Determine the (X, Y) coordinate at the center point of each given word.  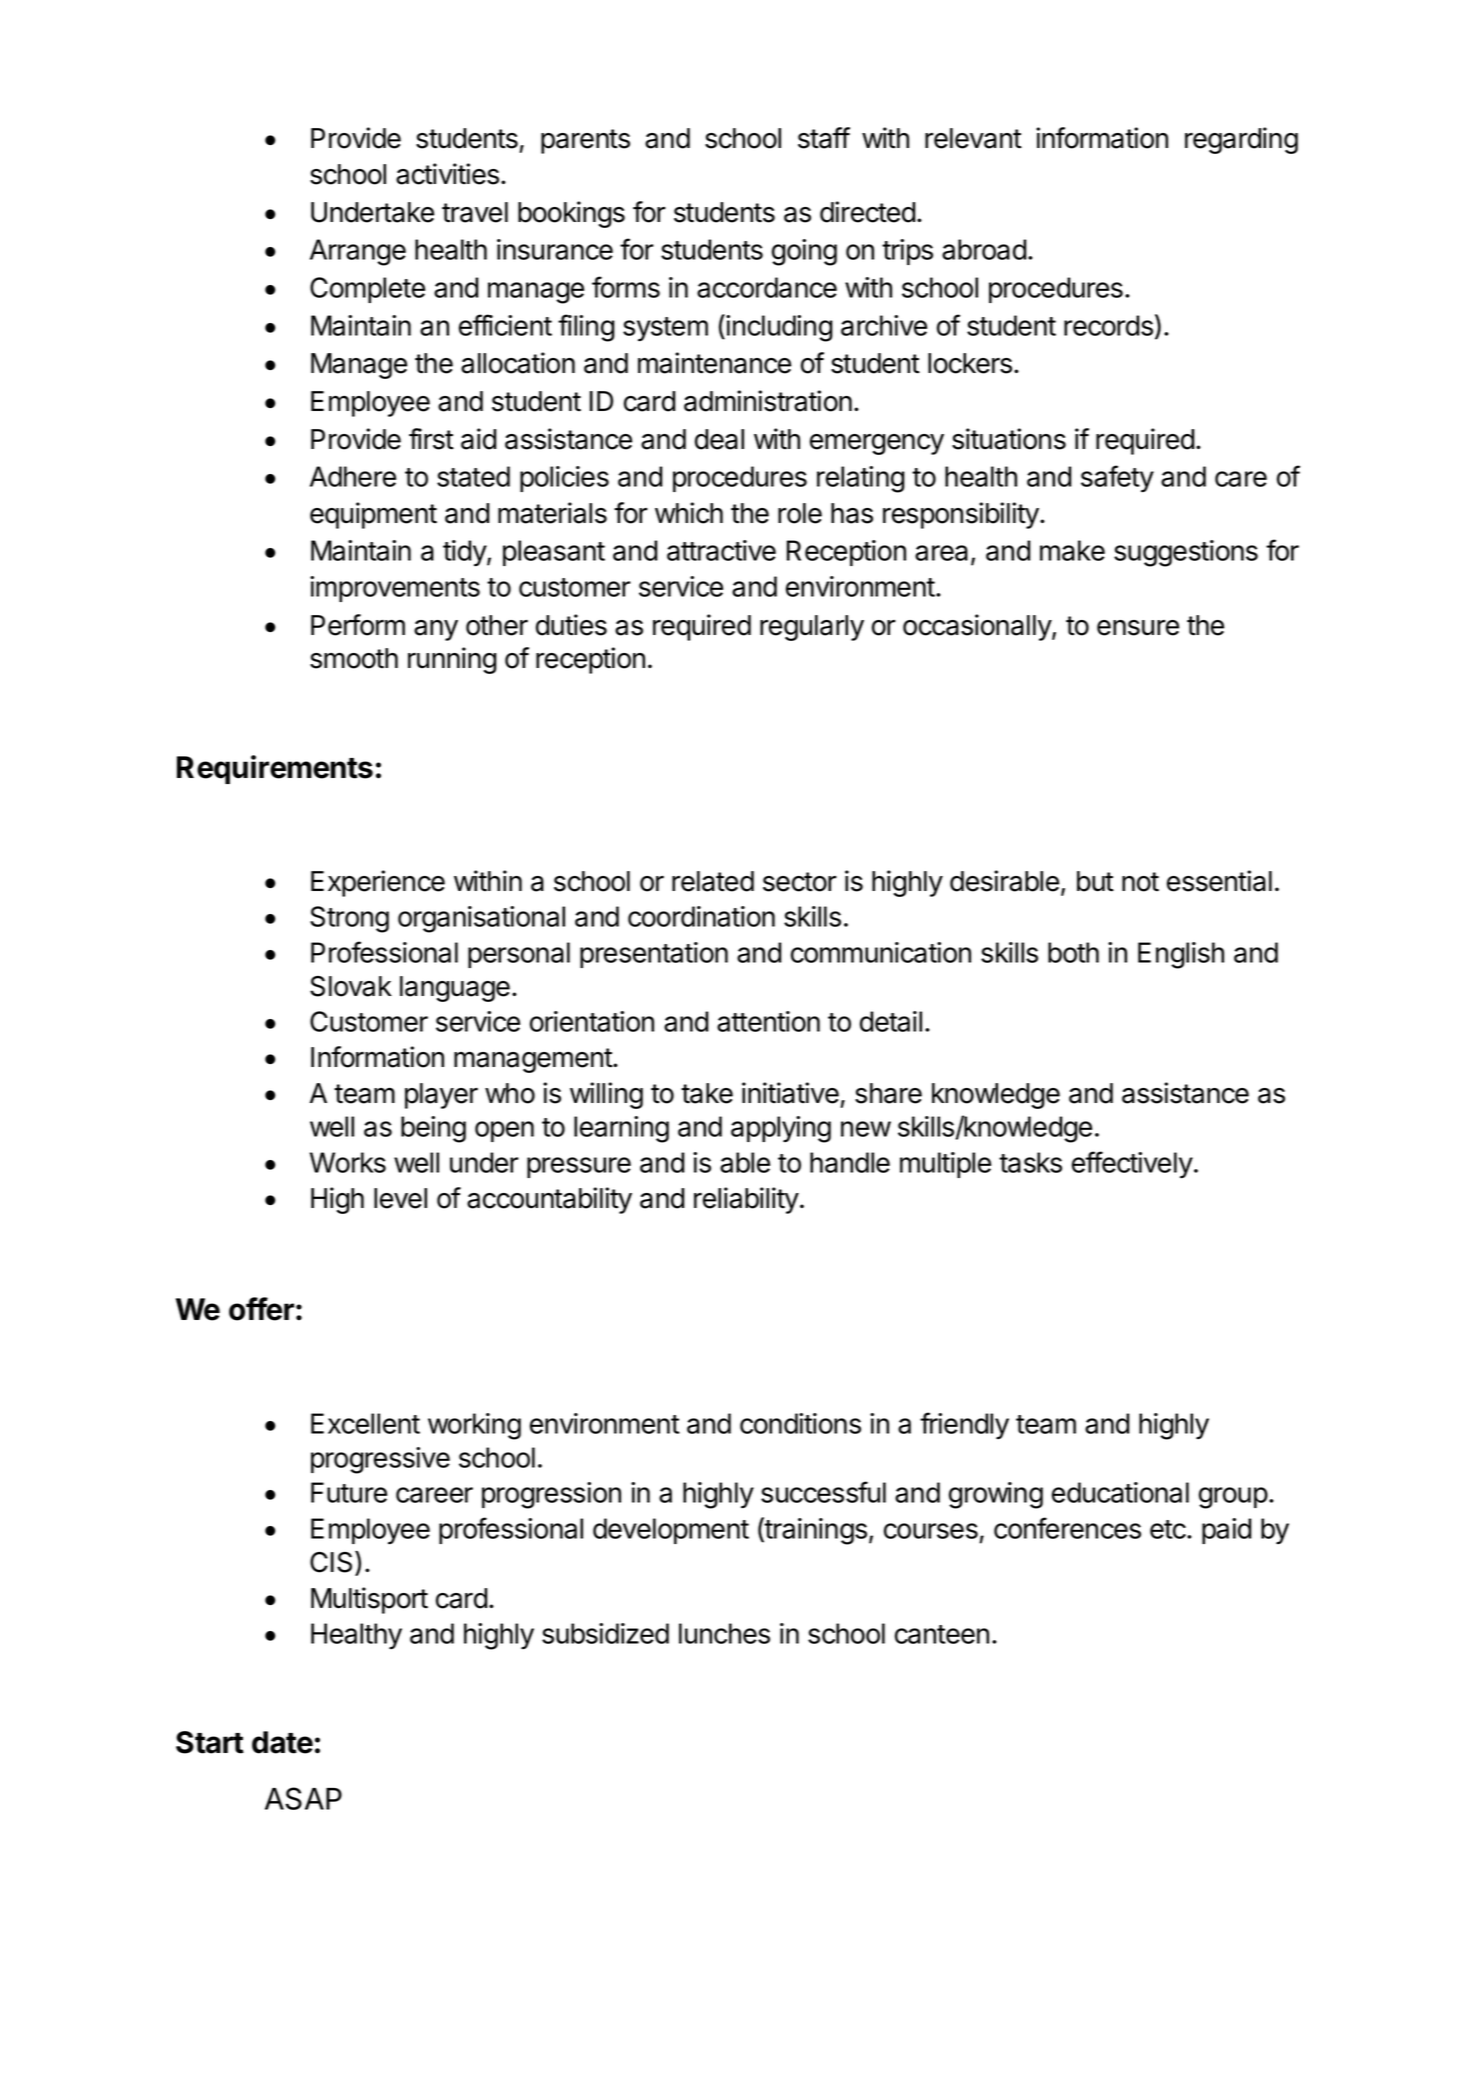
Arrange (358, 252)
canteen (942, 1634)
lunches (724, 1633)
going (804, 252)
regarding (1241, 140)
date (282, 1742)
